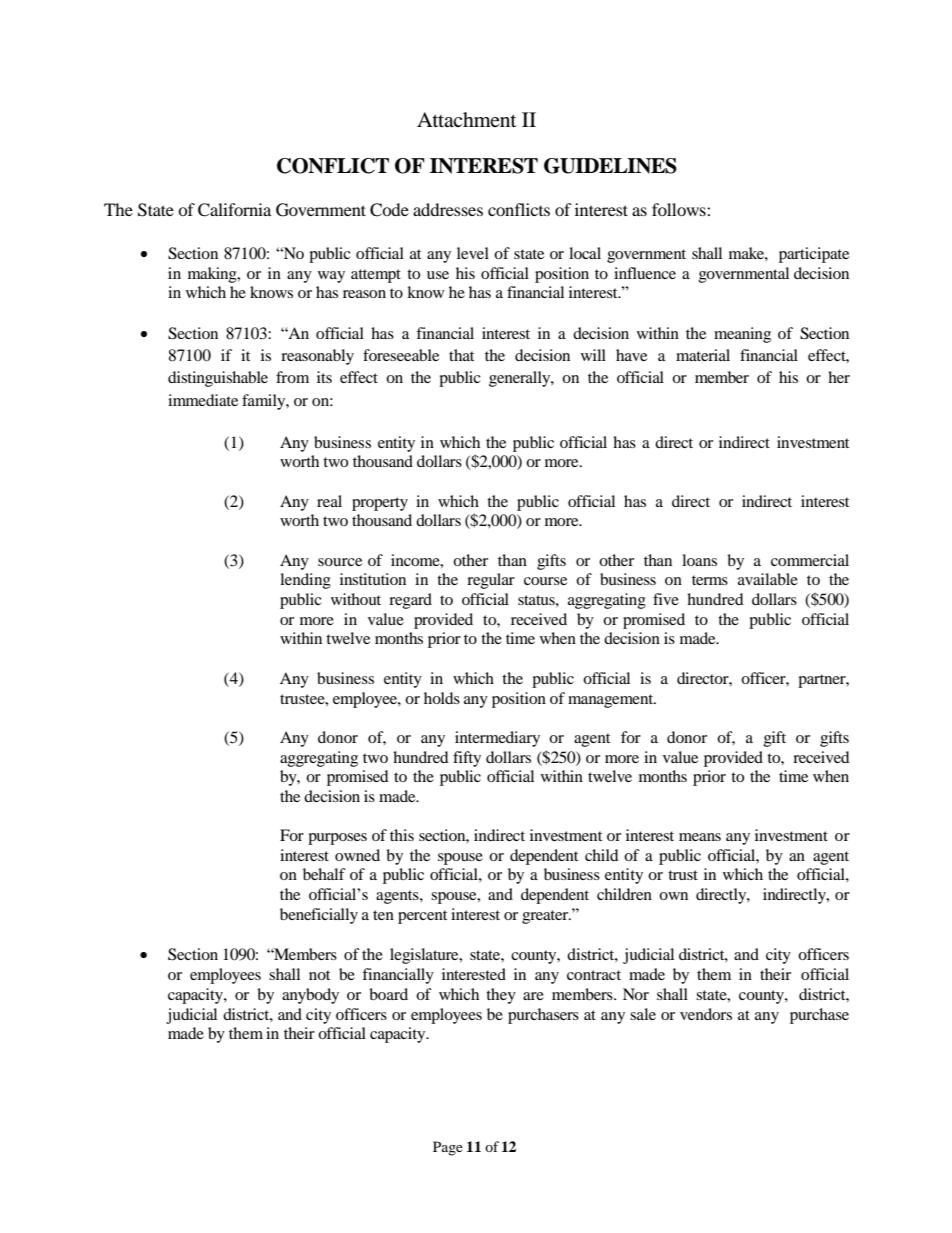 The image size is (952, 1233). I want to click on anybody, so click(310, 996).
